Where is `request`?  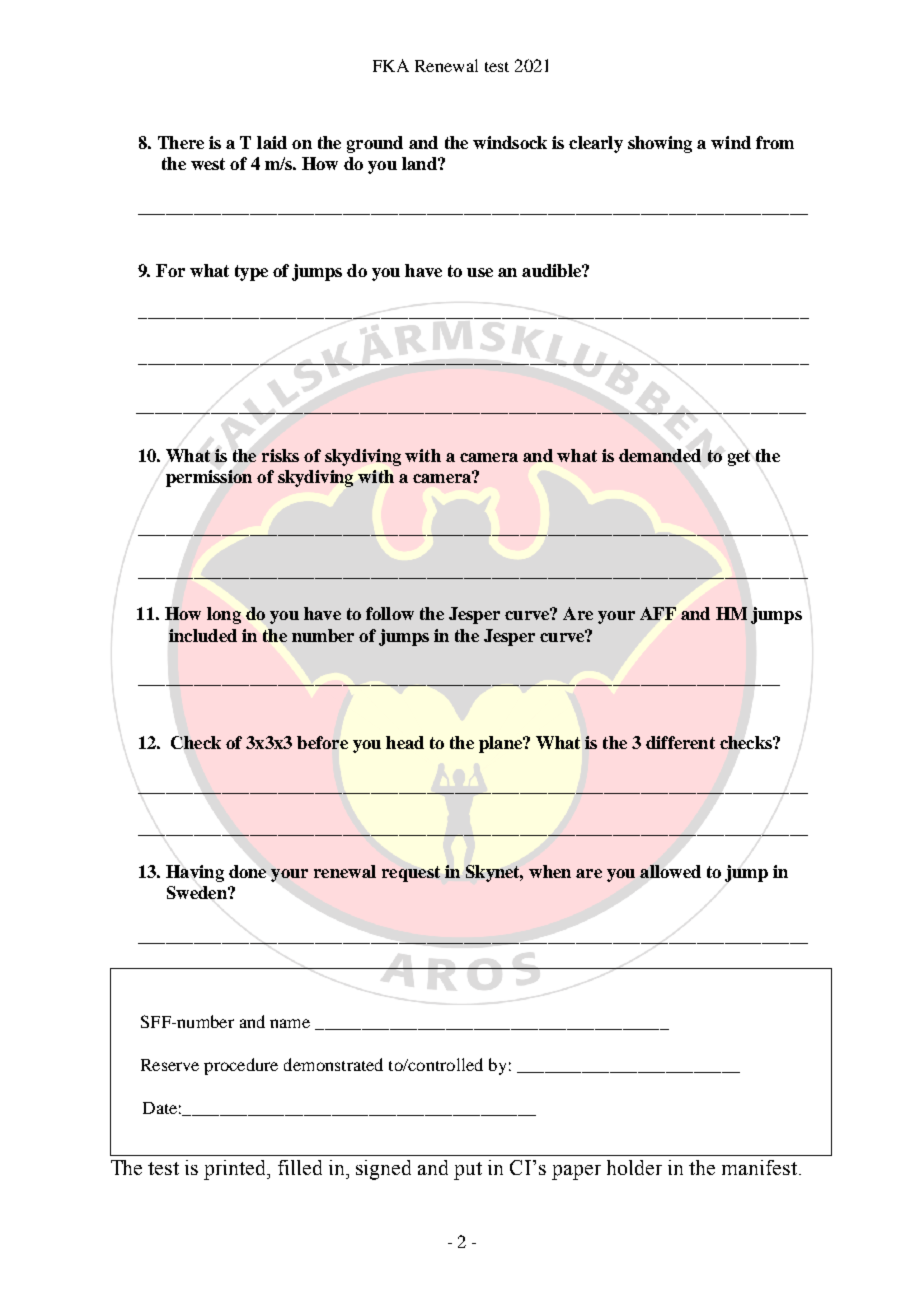
request is located at coordinates (411, 874).
